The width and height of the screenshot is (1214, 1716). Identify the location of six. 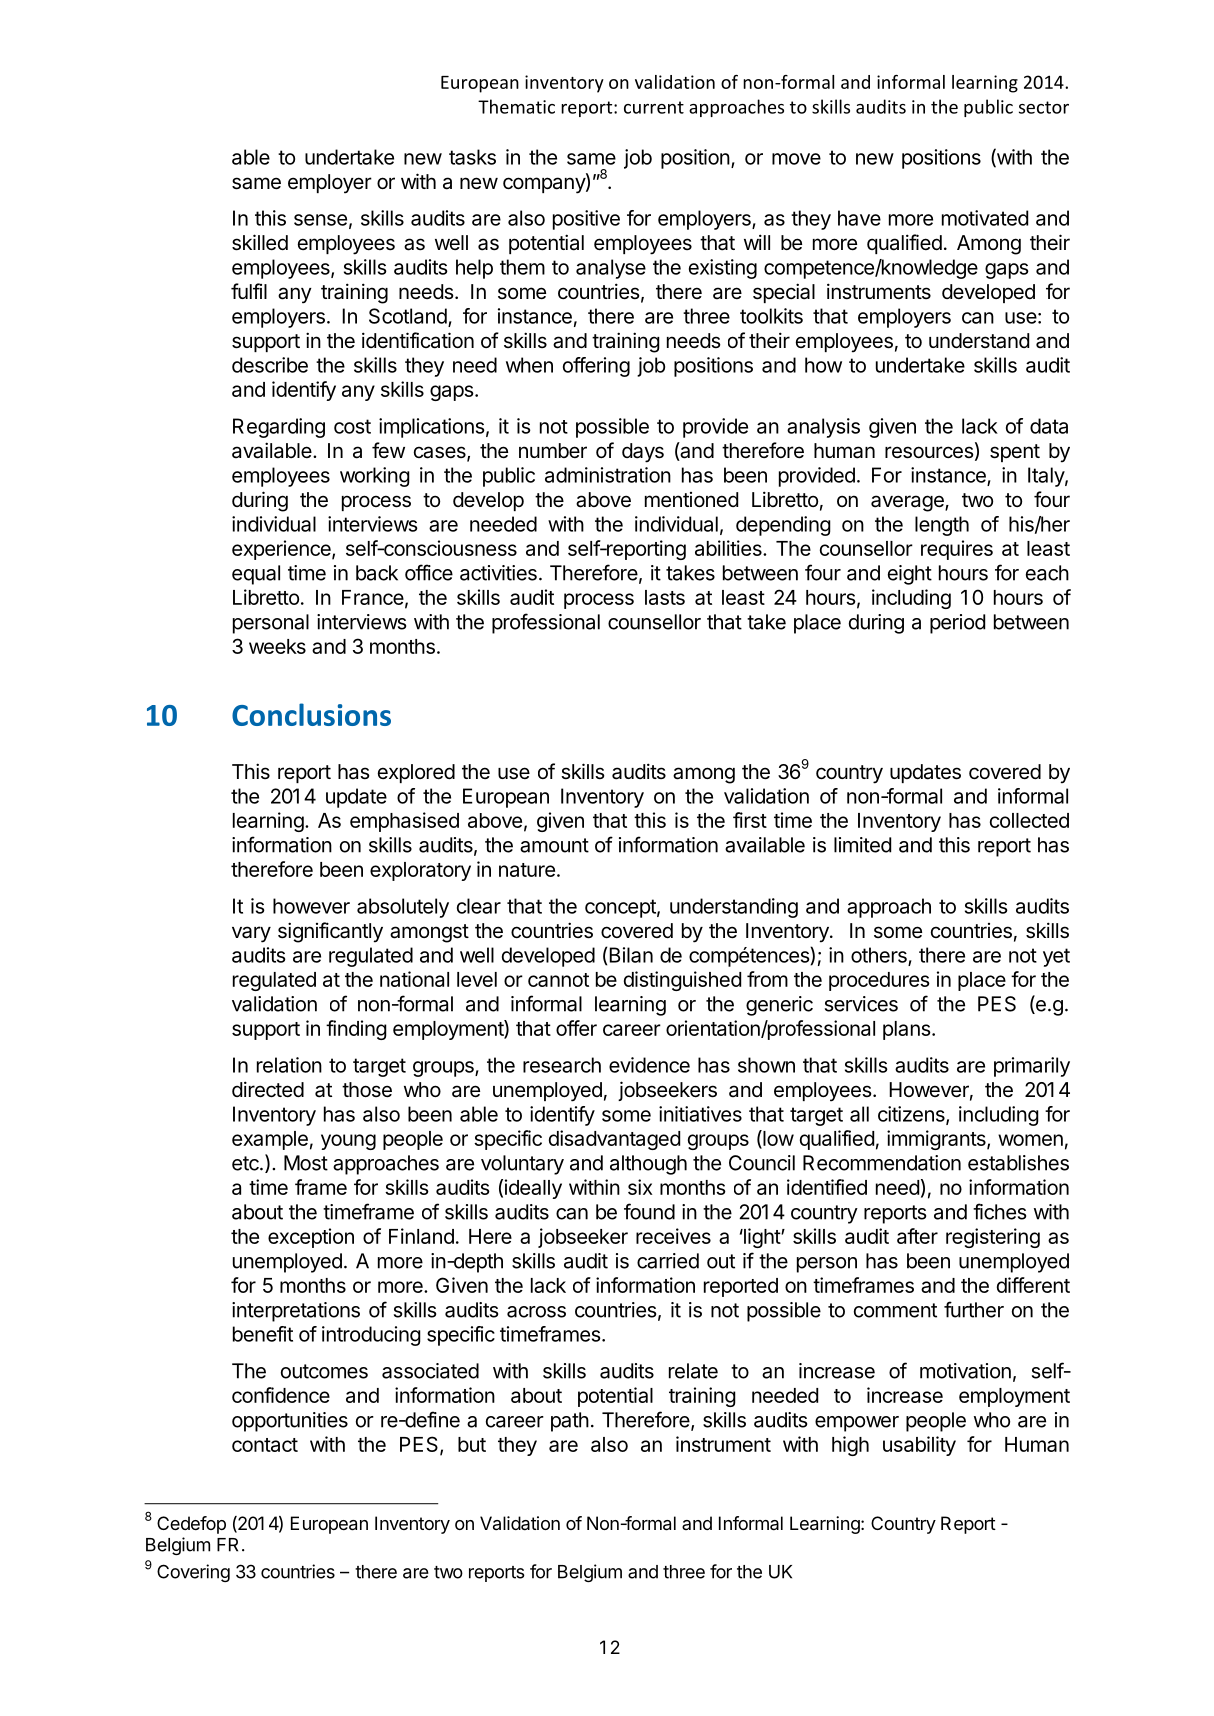
(640, 1187).
